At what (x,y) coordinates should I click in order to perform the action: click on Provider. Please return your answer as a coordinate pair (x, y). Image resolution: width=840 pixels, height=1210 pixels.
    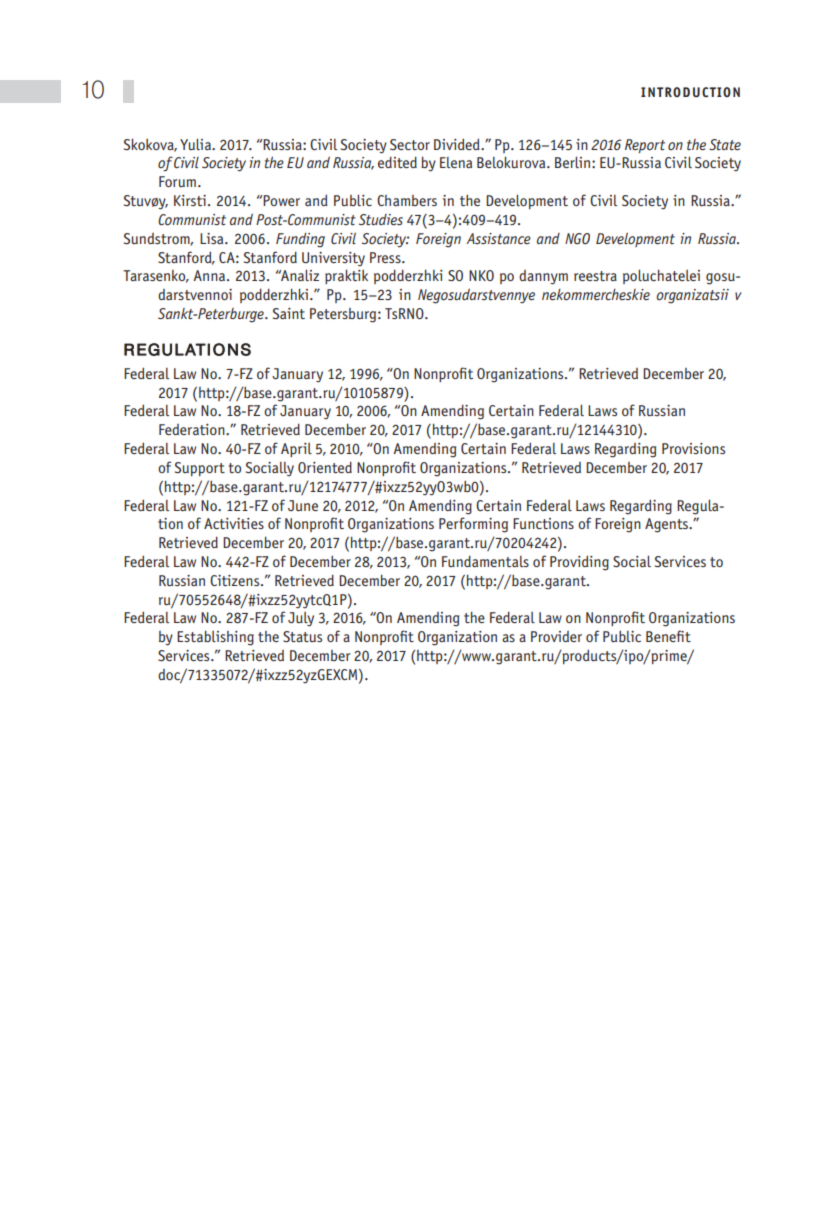
    Looking at the image, I should click on (556, 636).
